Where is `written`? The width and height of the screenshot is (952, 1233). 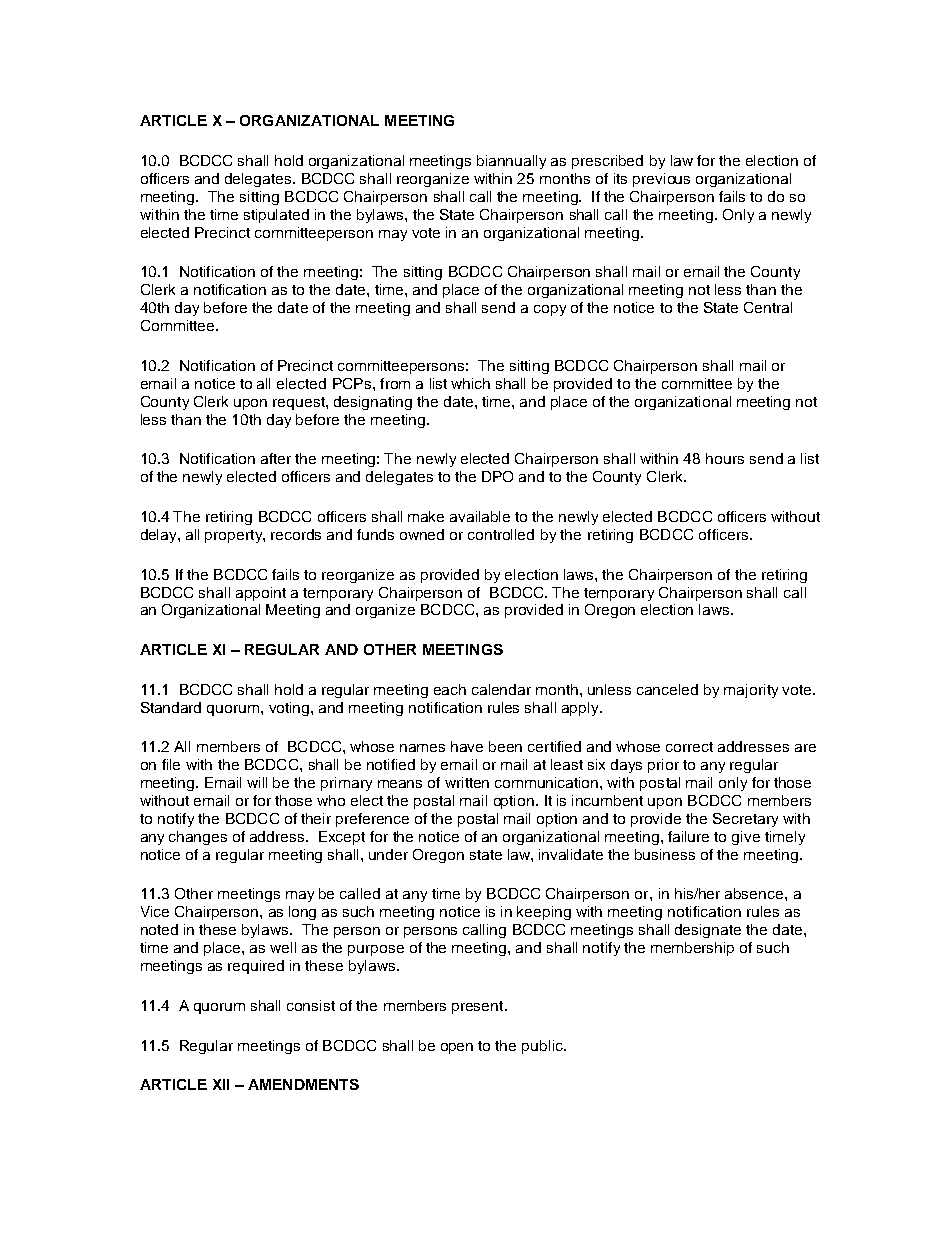 written is located at coordinates (467, 782).
